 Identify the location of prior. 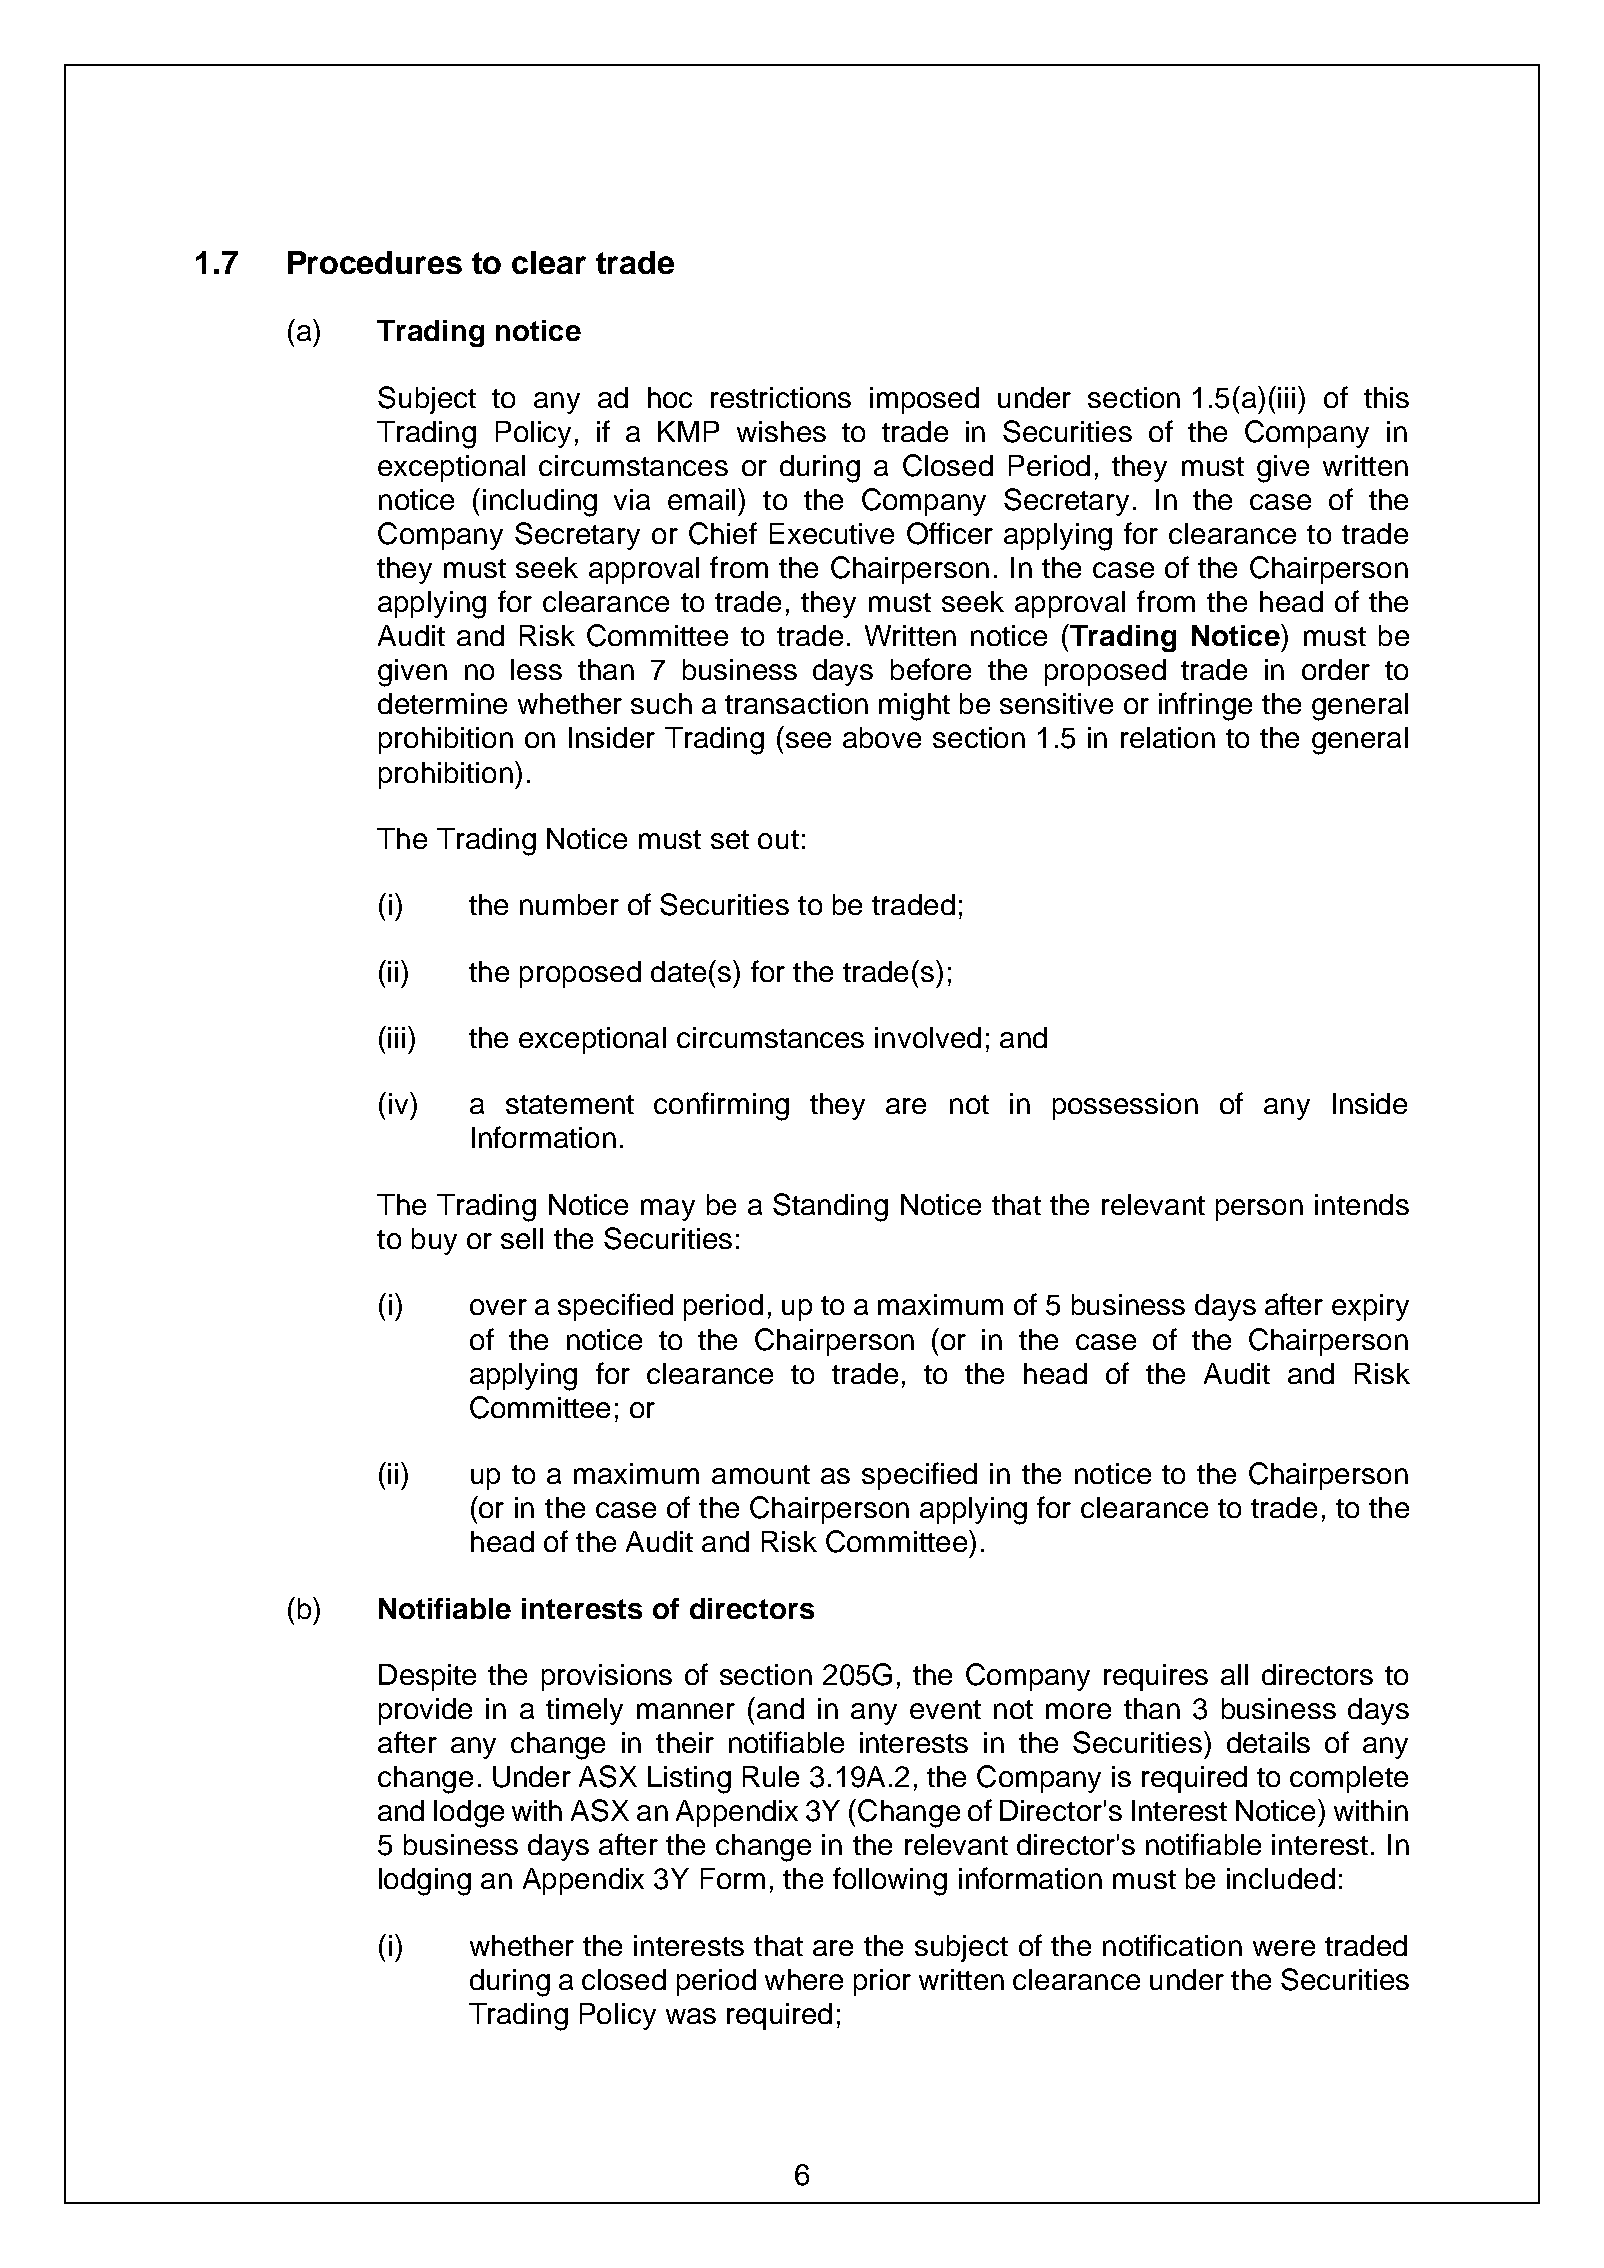
(882, 1982).
